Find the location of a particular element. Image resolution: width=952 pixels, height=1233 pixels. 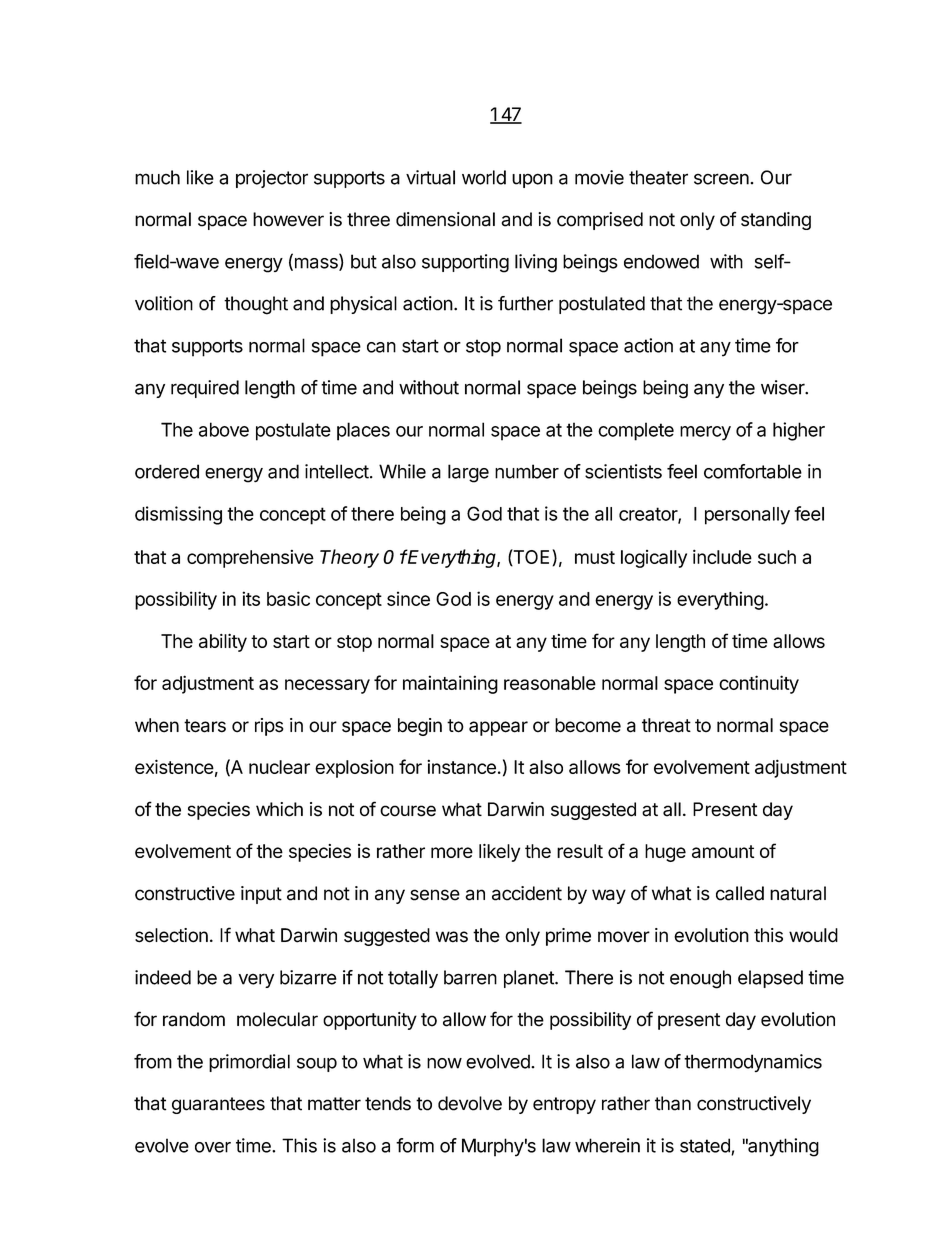

ability is located at coordinates (223, 642).
